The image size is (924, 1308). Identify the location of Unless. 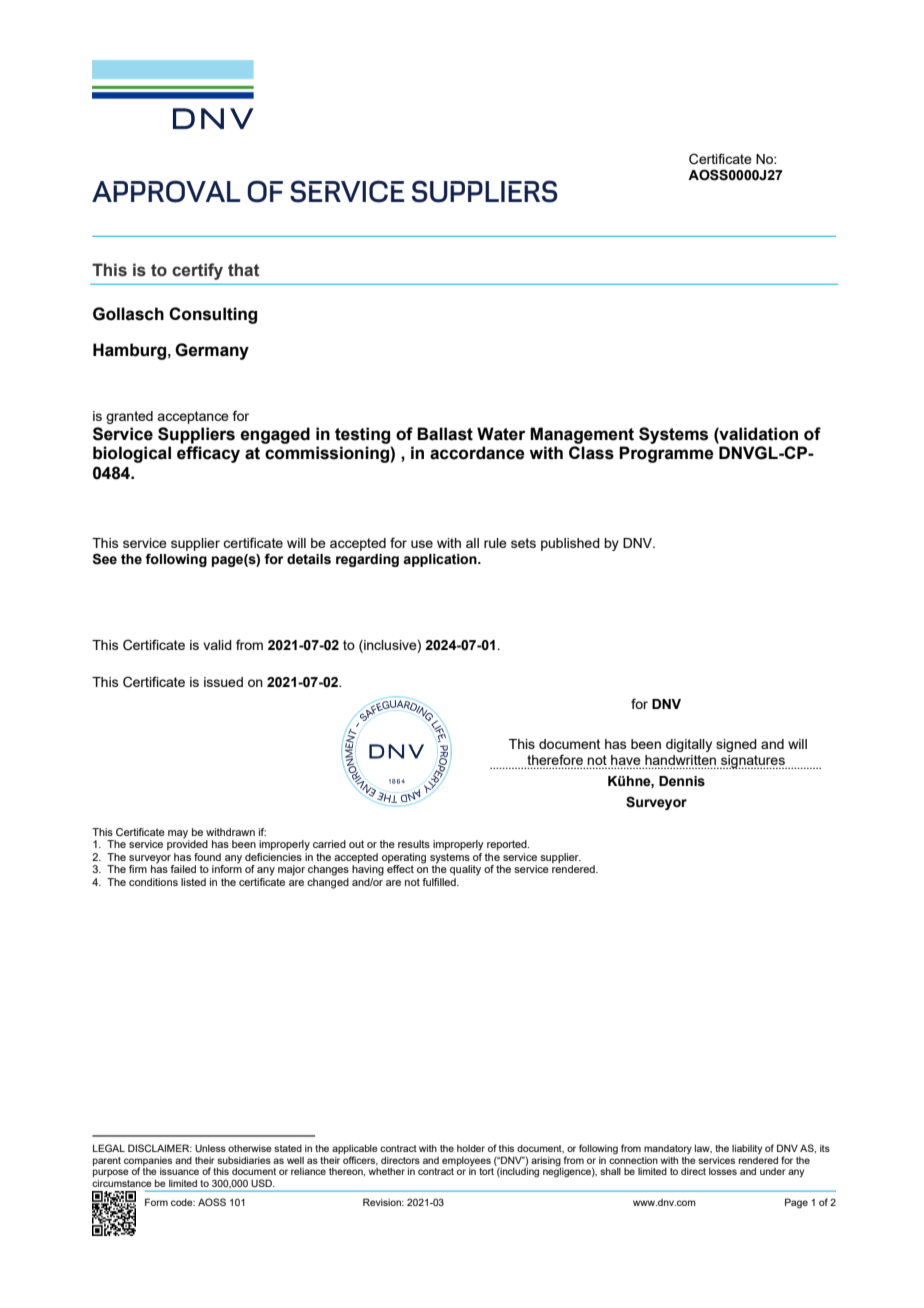
(210, 1148).
